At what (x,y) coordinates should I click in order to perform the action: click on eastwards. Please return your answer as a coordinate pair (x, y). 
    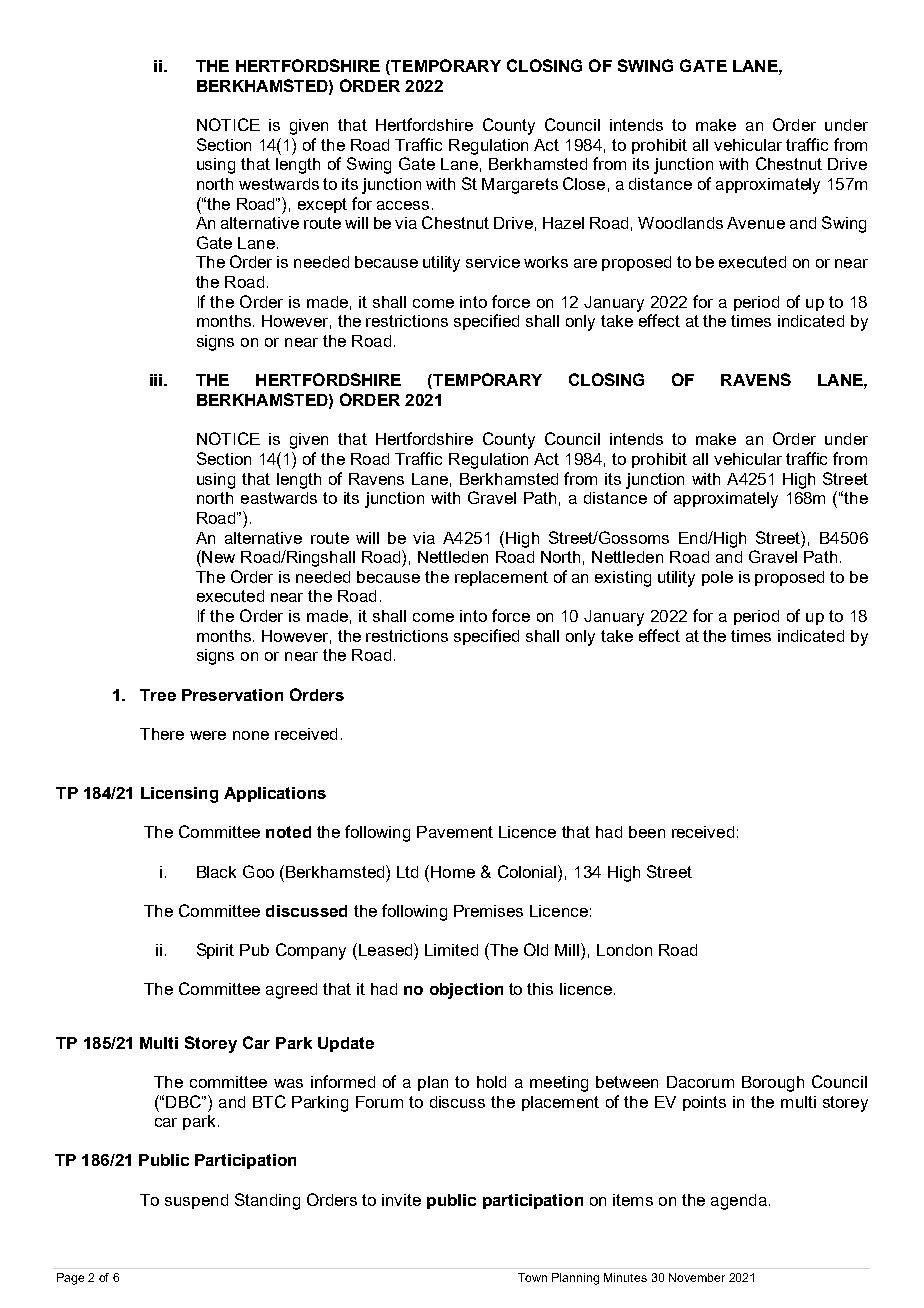
    Looking at the image, I should click on (279, 498).
